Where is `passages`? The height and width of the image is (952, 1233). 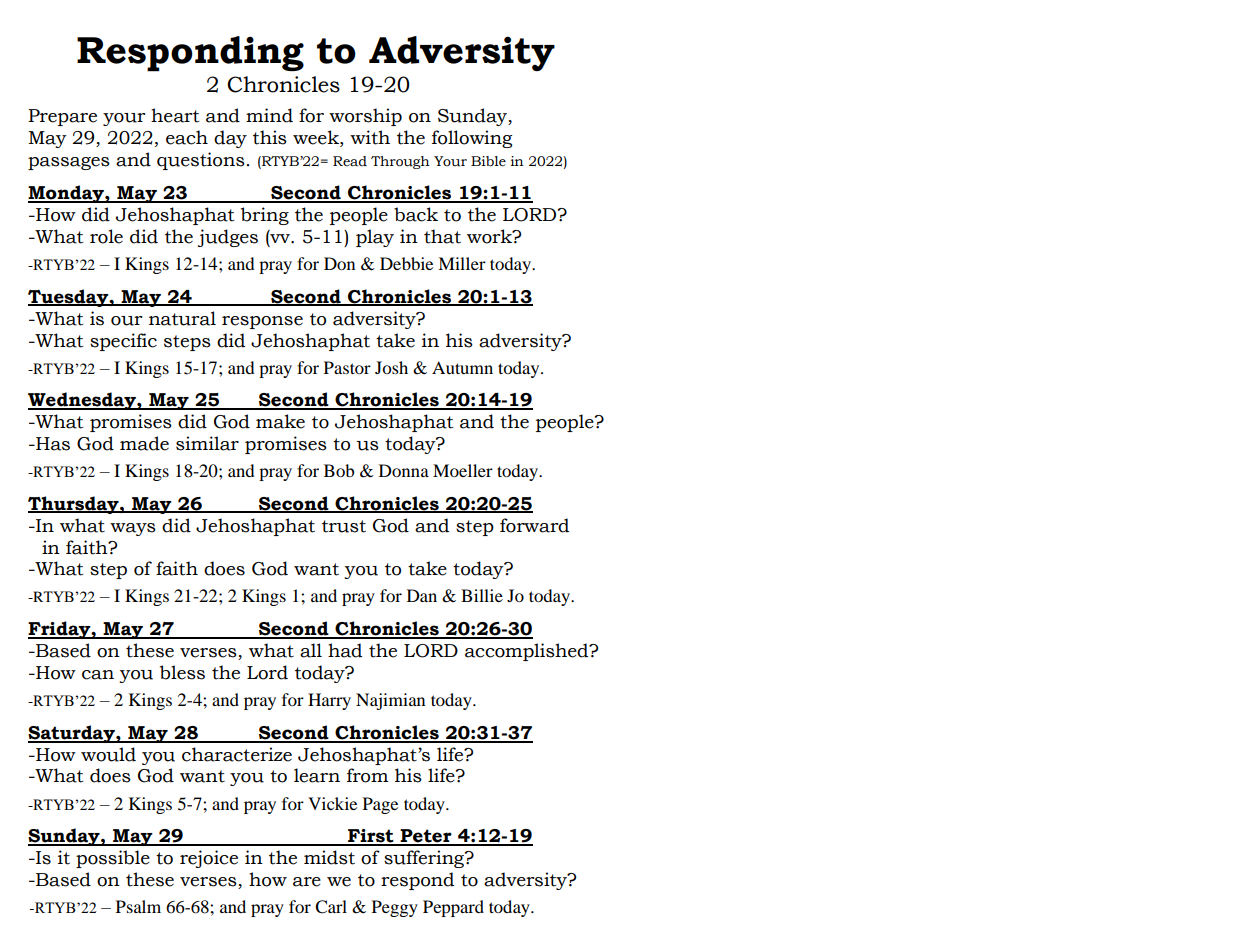
passages is located at coordinates (69, 163).
